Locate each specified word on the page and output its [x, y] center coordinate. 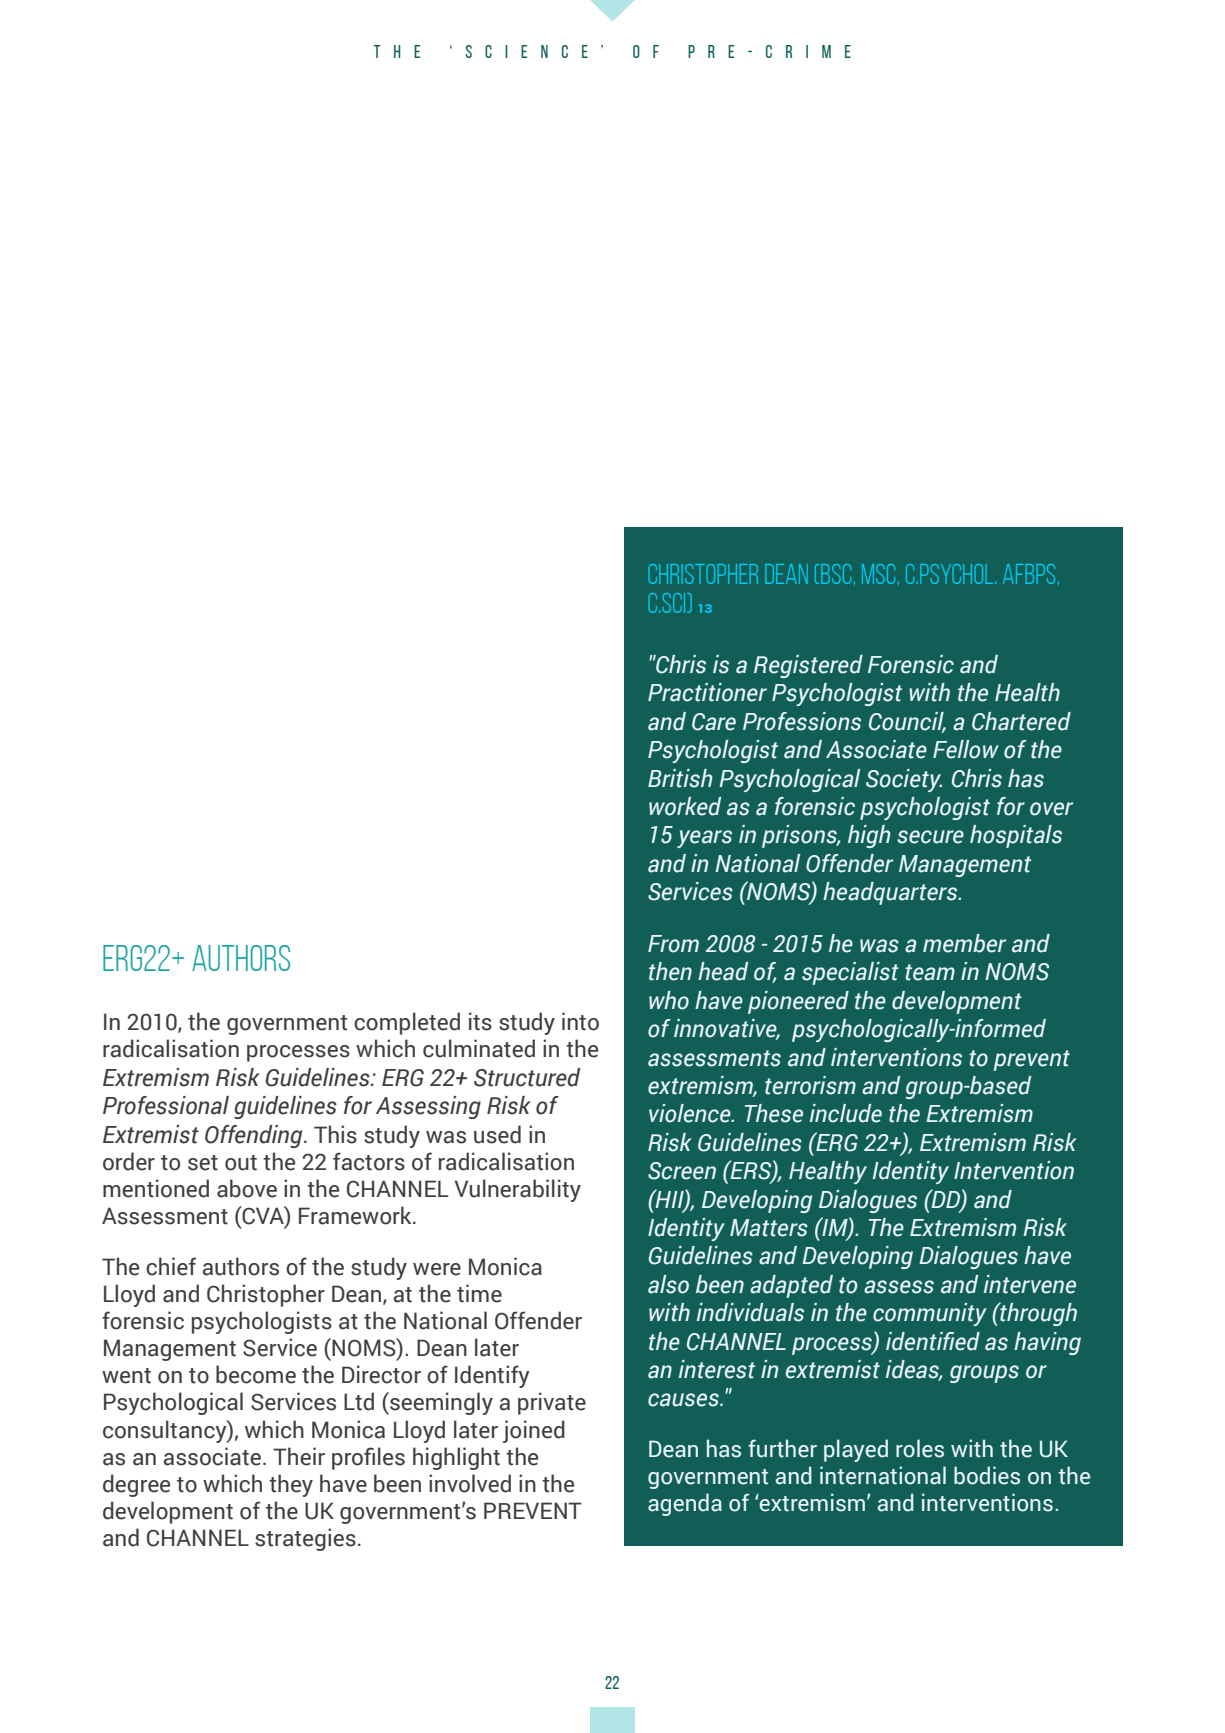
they [291, 1485]
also [668, 1284]
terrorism [810, 1085]
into [580, 1021]
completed [407, 1023]
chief [171, 1266]
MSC [878, 574]
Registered [808, 666]
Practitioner [707, 692]
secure [930, 837]
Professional [166, 1105]
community [930, 1314]
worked [685, 806]
